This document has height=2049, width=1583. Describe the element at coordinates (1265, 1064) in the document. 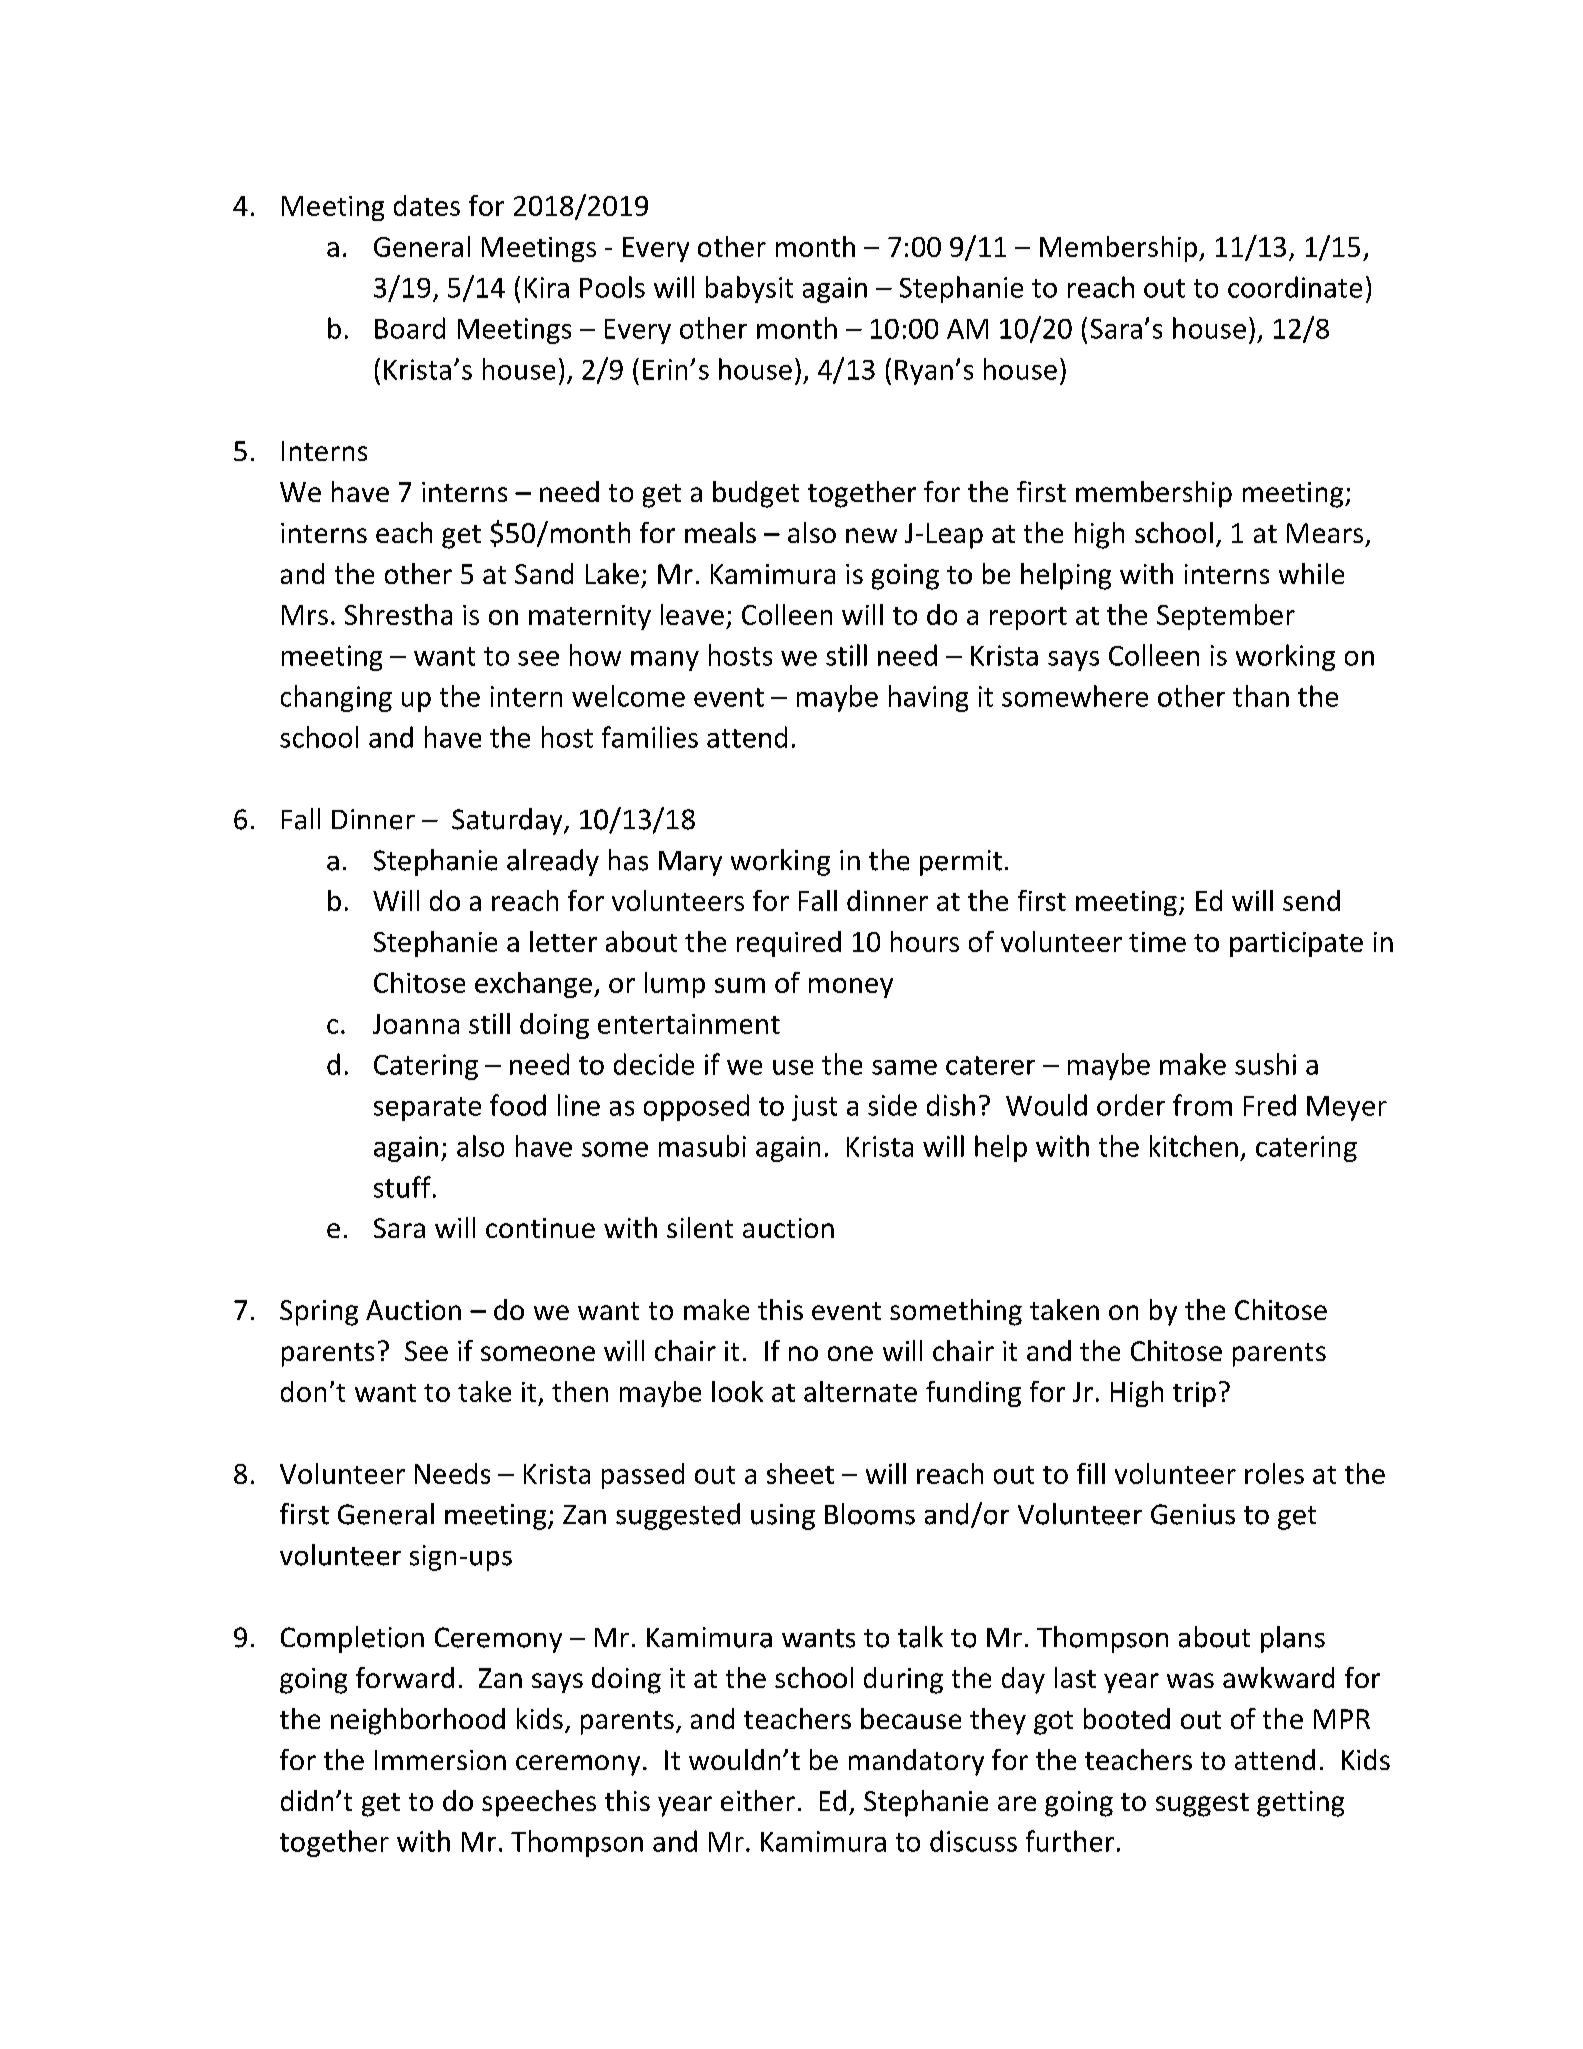

I see `sushi` at that location.
